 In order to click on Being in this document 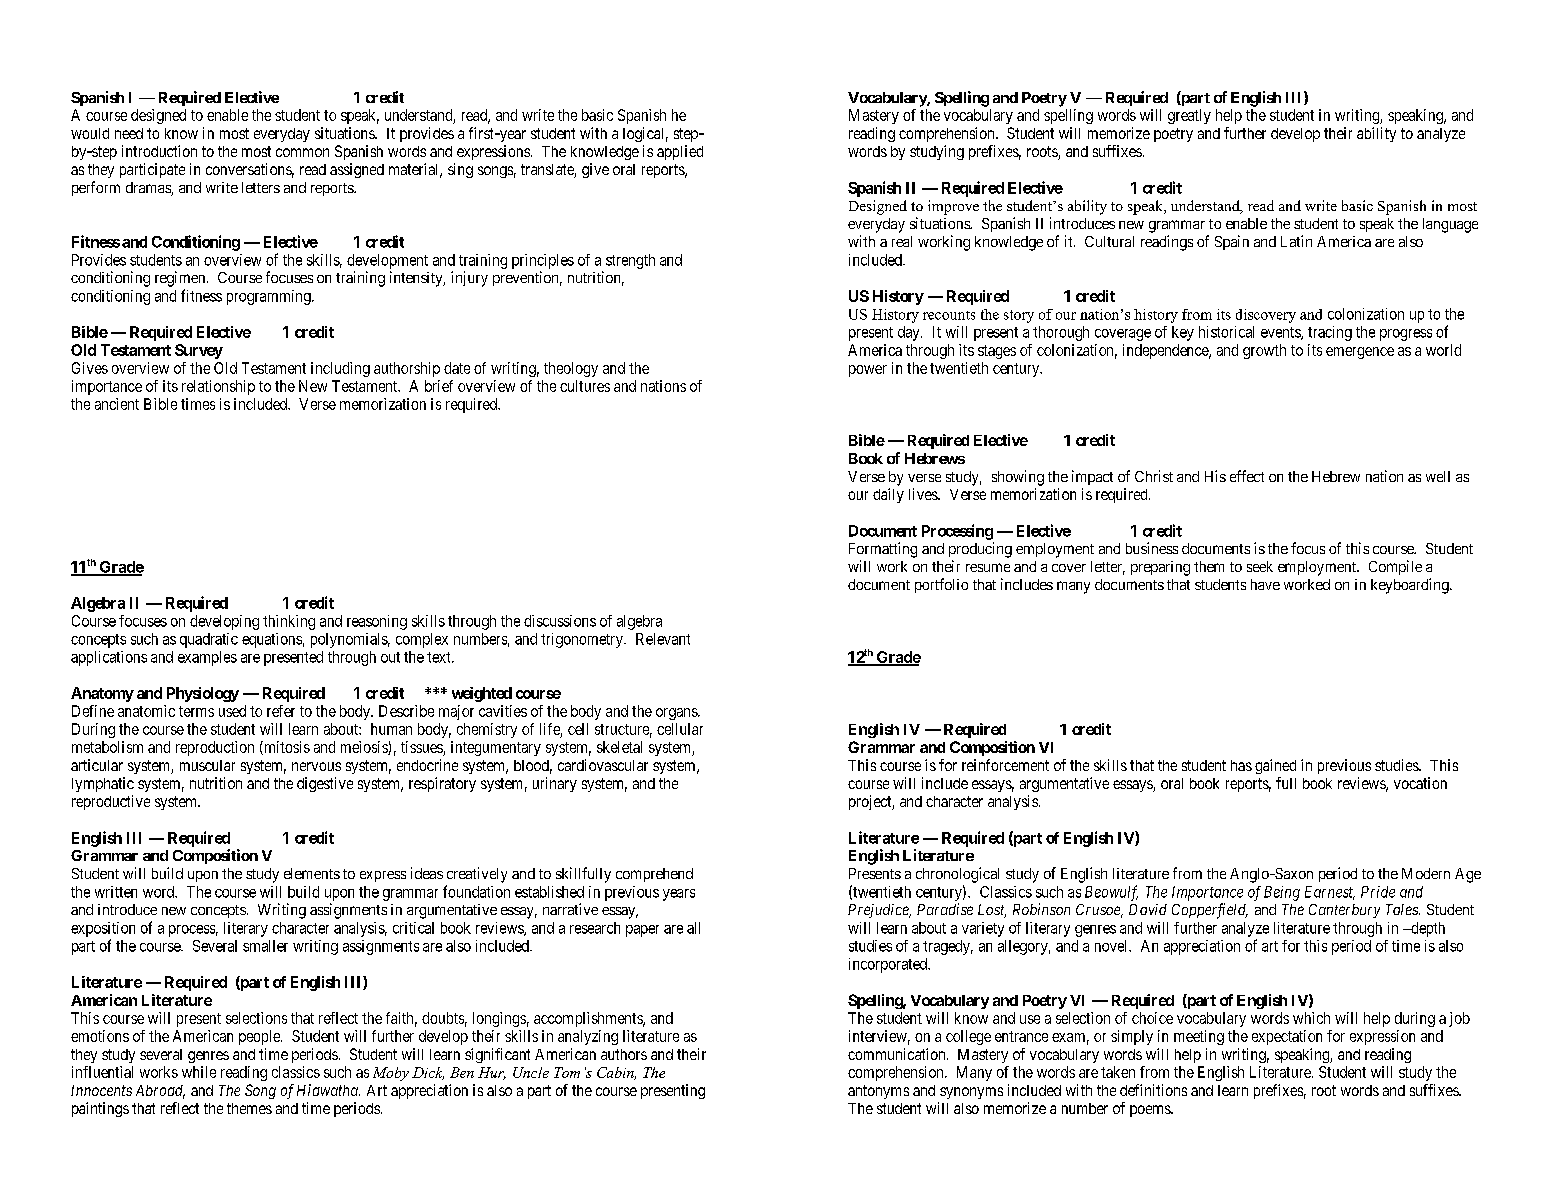, I will do `click(1282, 893)`.
